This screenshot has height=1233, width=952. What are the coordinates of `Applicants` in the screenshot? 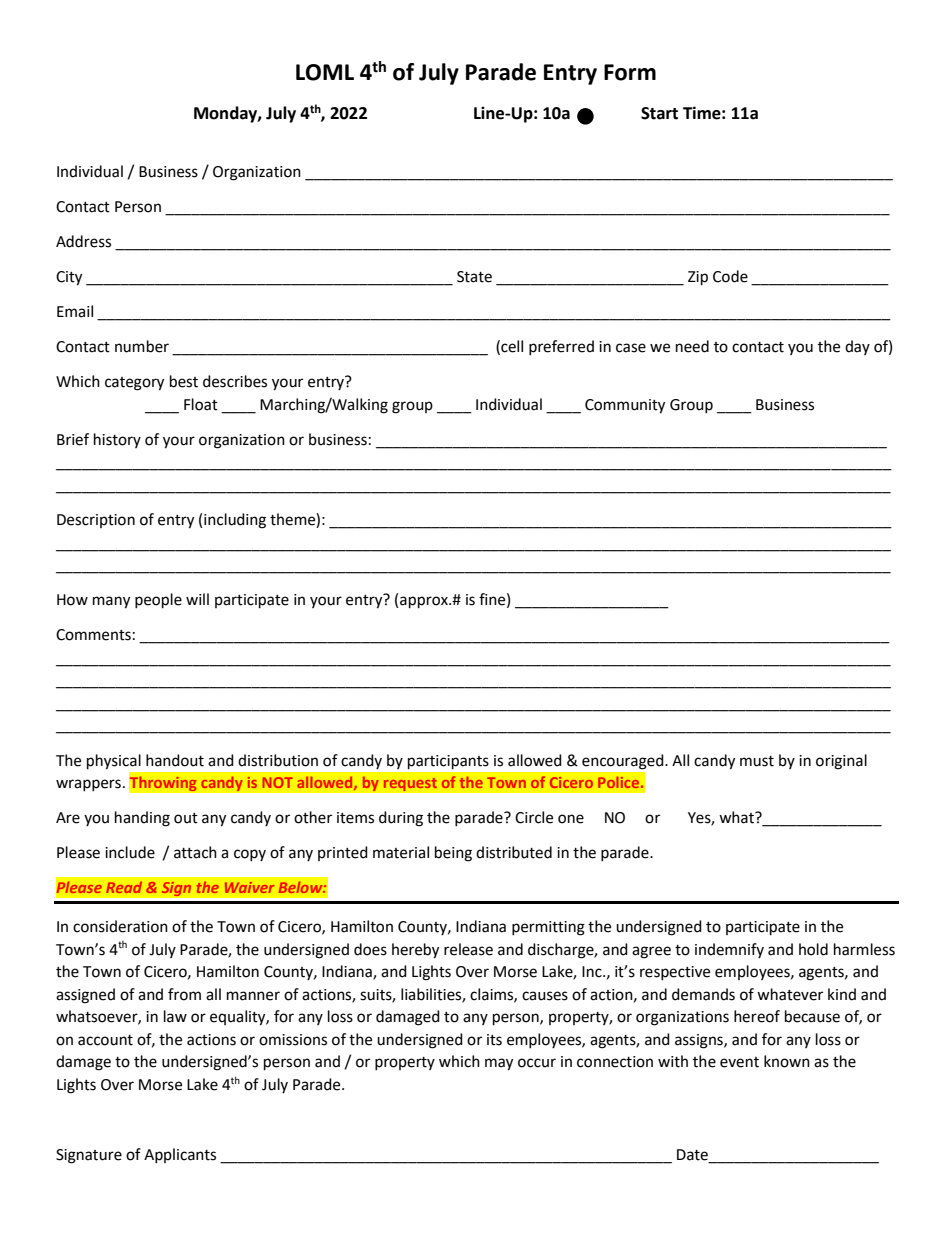 It's located at (180, 1155).
